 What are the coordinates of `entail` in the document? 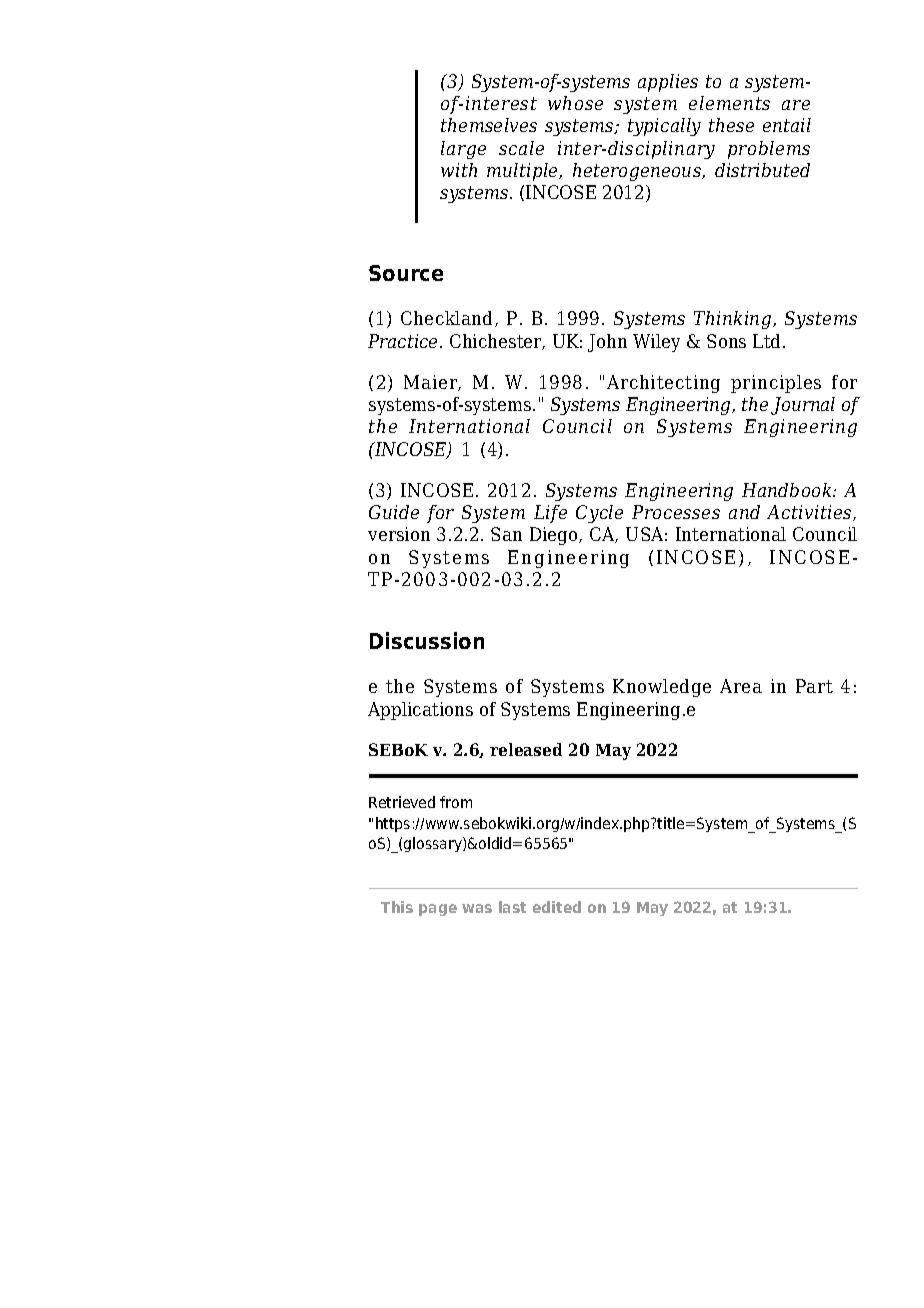 It's located at (787, 125).
